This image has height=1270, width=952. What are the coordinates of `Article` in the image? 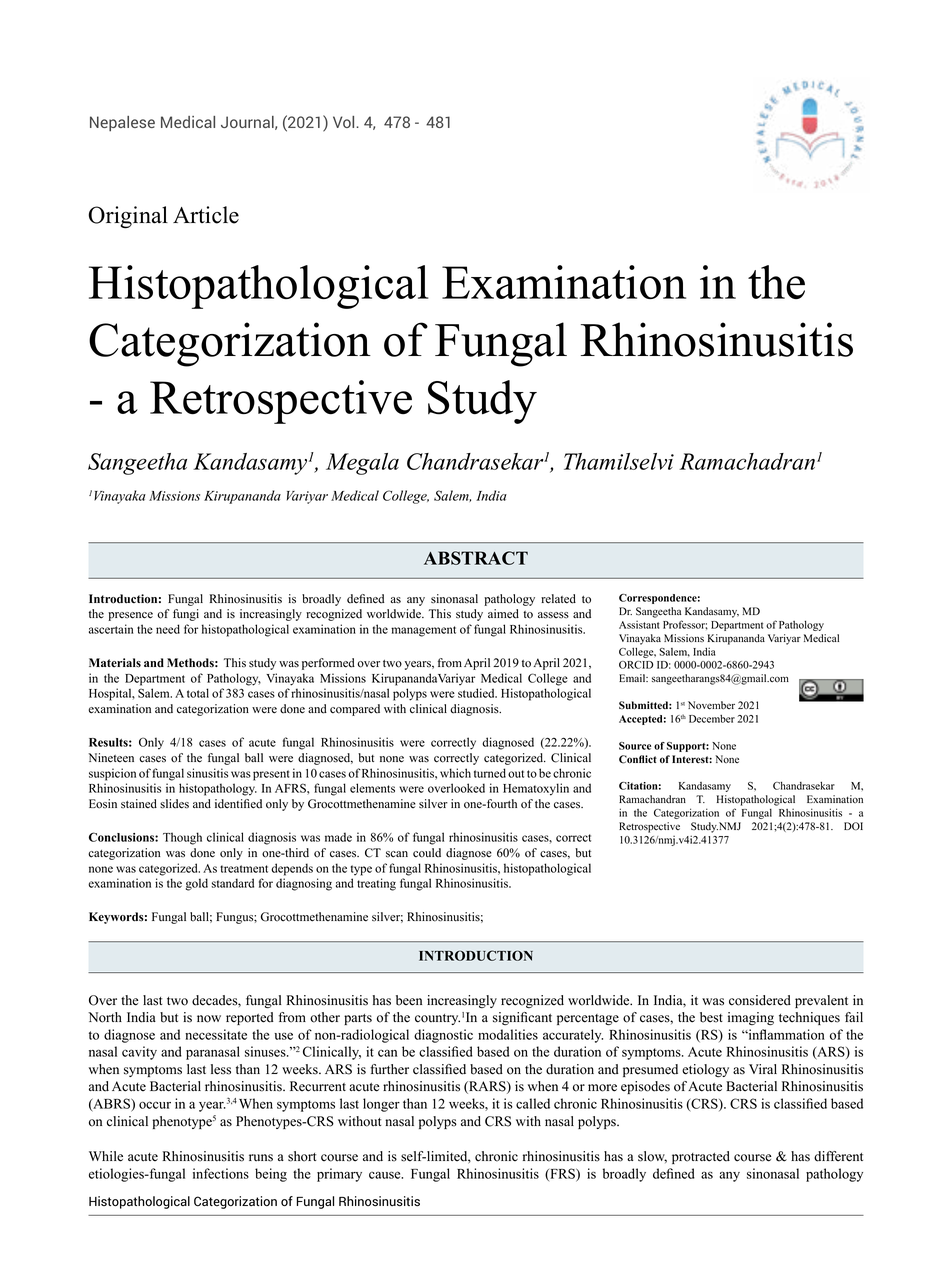 It's located at (206, 215).
